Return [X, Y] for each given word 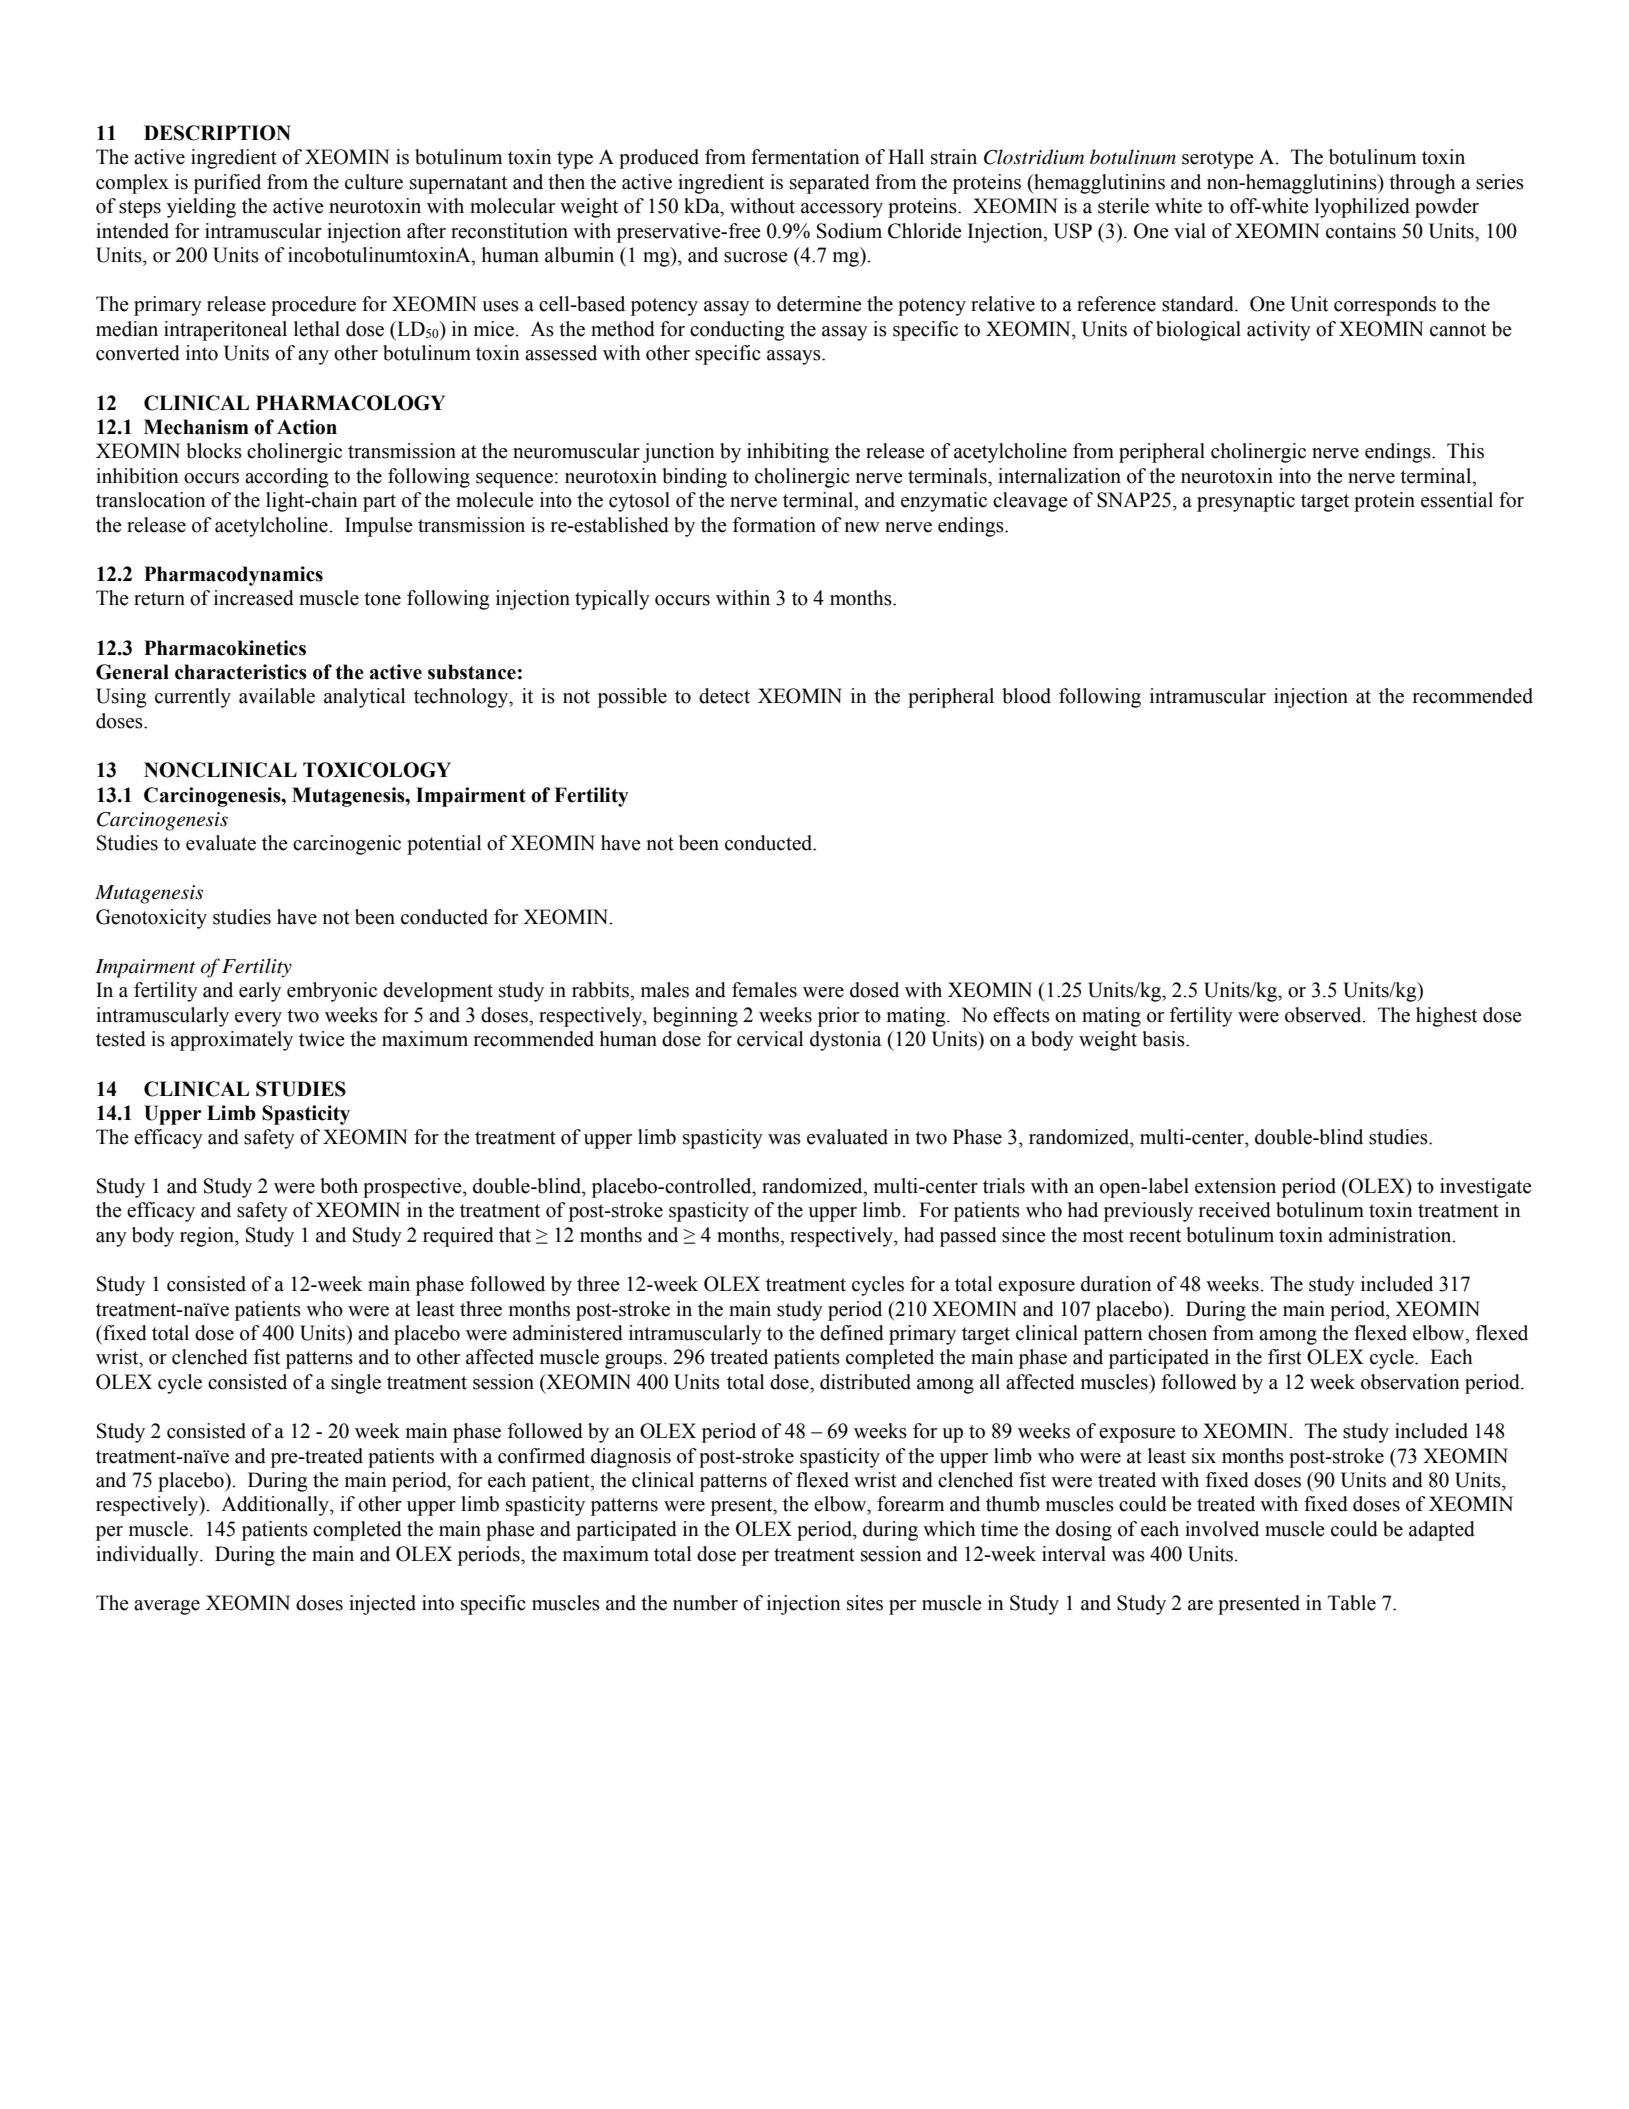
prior [838, 1017]
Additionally [276, 1506]
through [1422, 184]
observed [1324, 1015]
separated [830, 184]
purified [227, 184]
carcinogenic [347, 845]
